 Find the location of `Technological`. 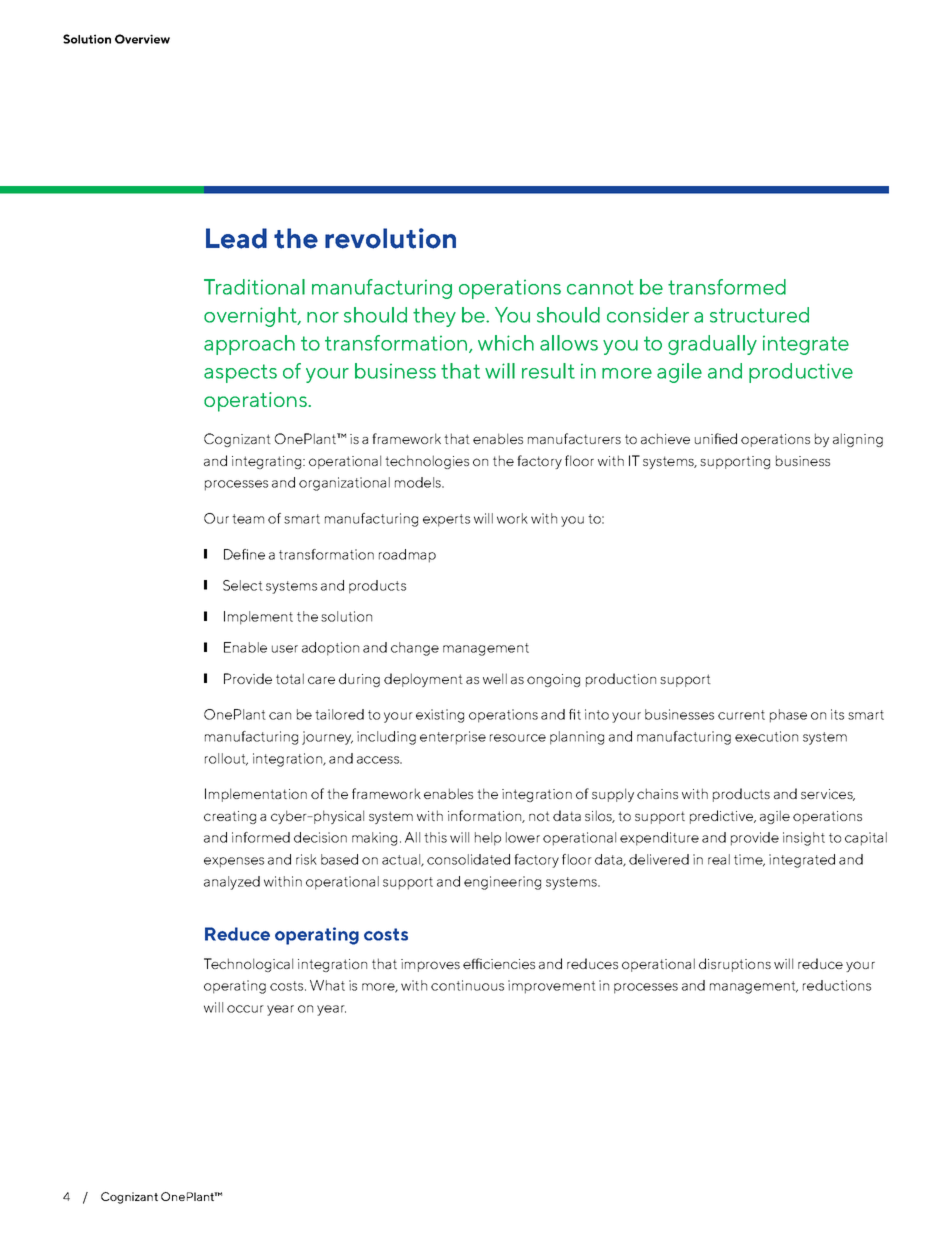

Technological is located at coordinates (248, 965).
